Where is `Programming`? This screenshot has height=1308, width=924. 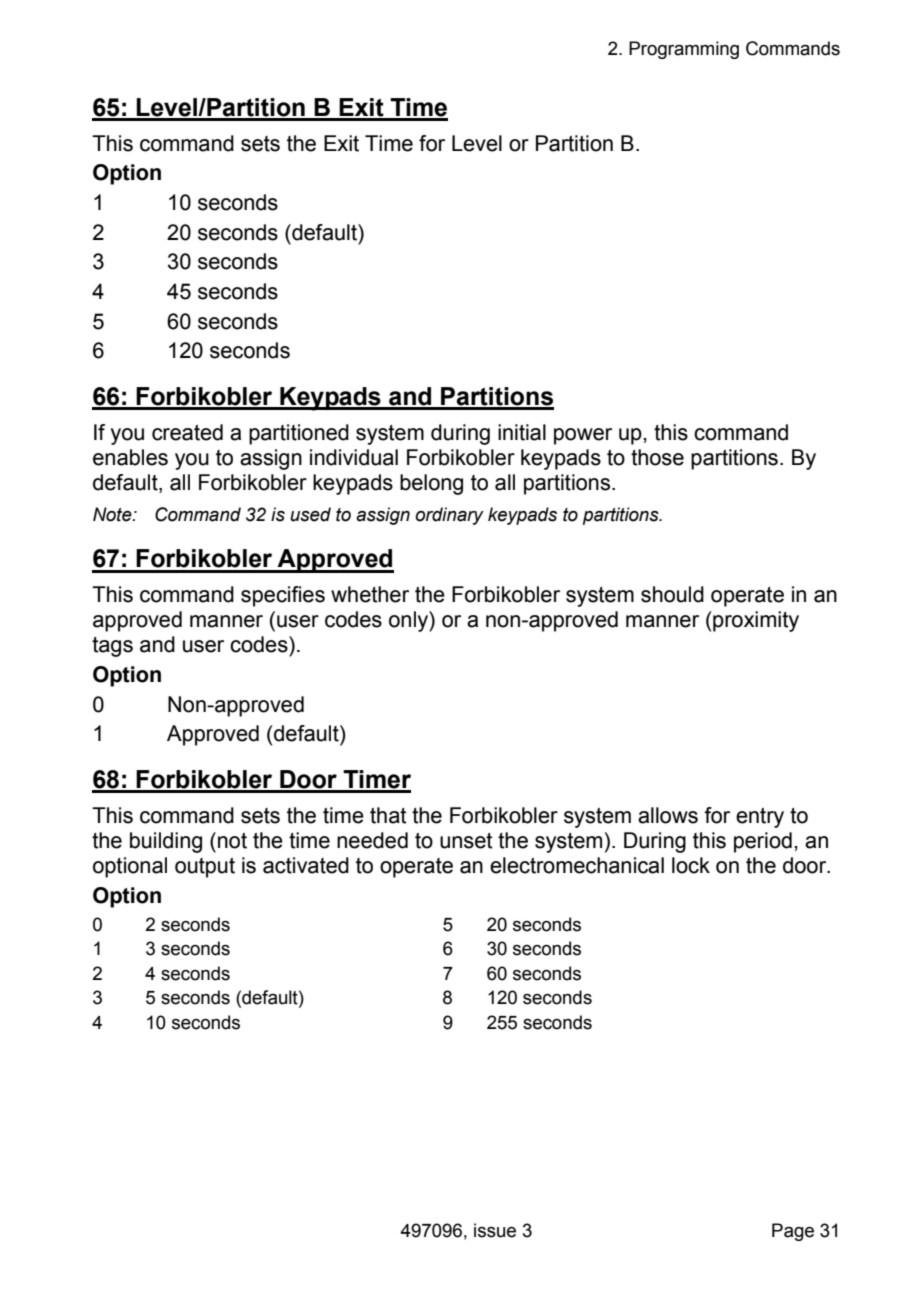
Programming is located at coordinates (684, 50).
